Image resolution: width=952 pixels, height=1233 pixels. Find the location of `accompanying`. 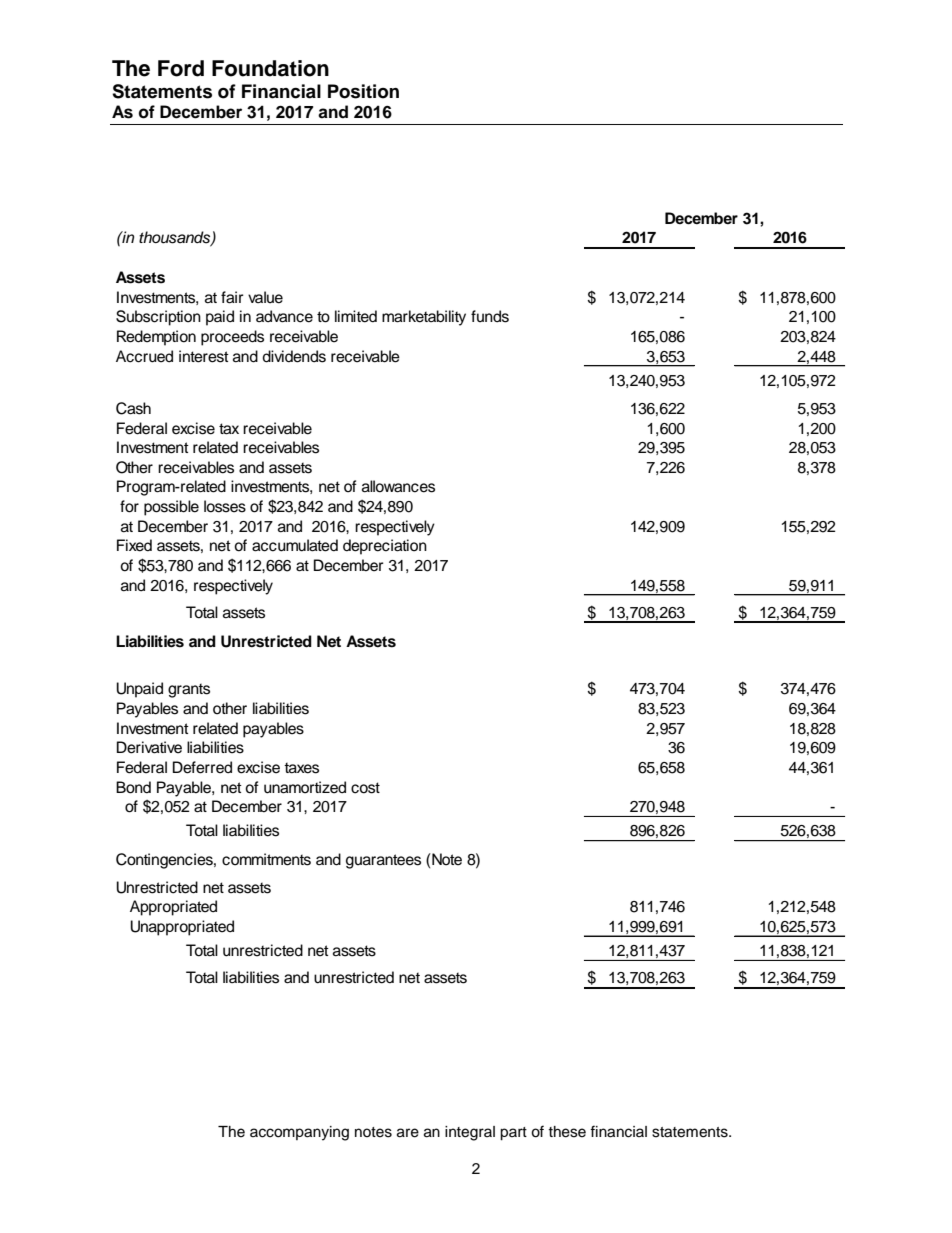

accompanying is located at coordinates (299, 1133).
